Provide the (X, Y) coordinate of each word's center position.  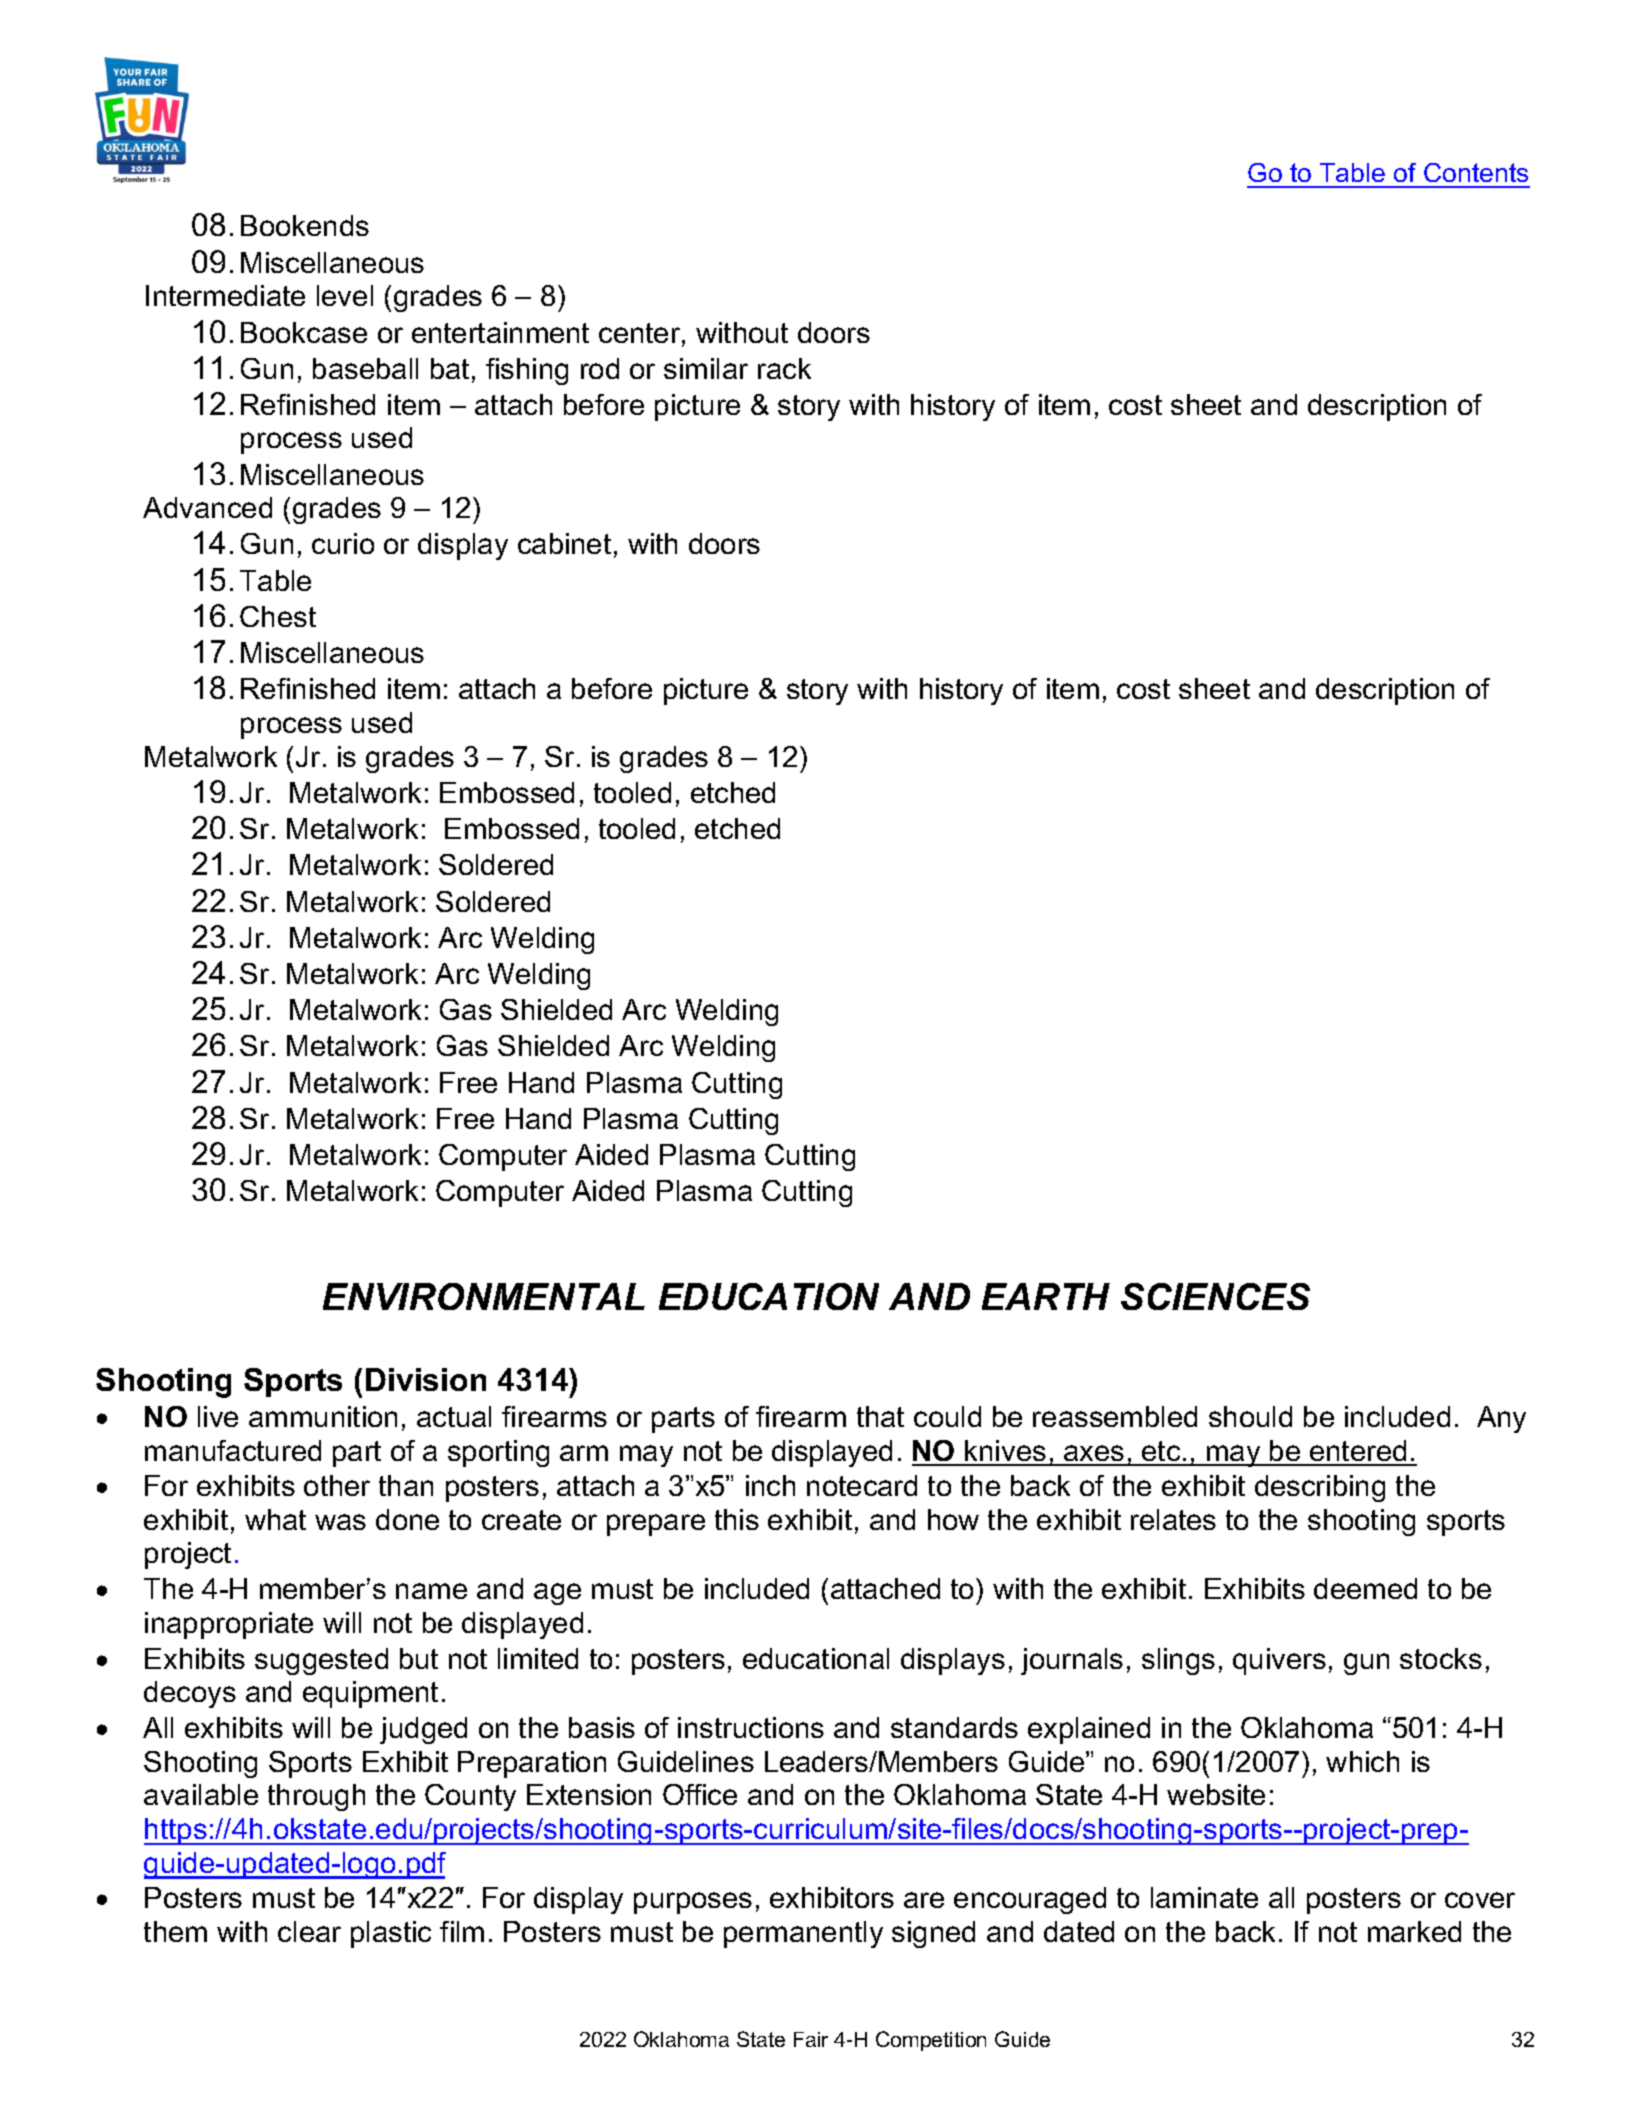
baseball (365, 368)
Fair (811, 2039)
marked (1414, 1931)
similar (706, 368)
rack (784, 368)
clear (309, 1931)
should (1250, 1416)
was (340, 1522)
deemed (1365, 1588)
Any (1501, 1419)
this (737, 1519)
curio (343, 543)
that (880, 1416)
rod (600, 368)
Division (426, 1379)
